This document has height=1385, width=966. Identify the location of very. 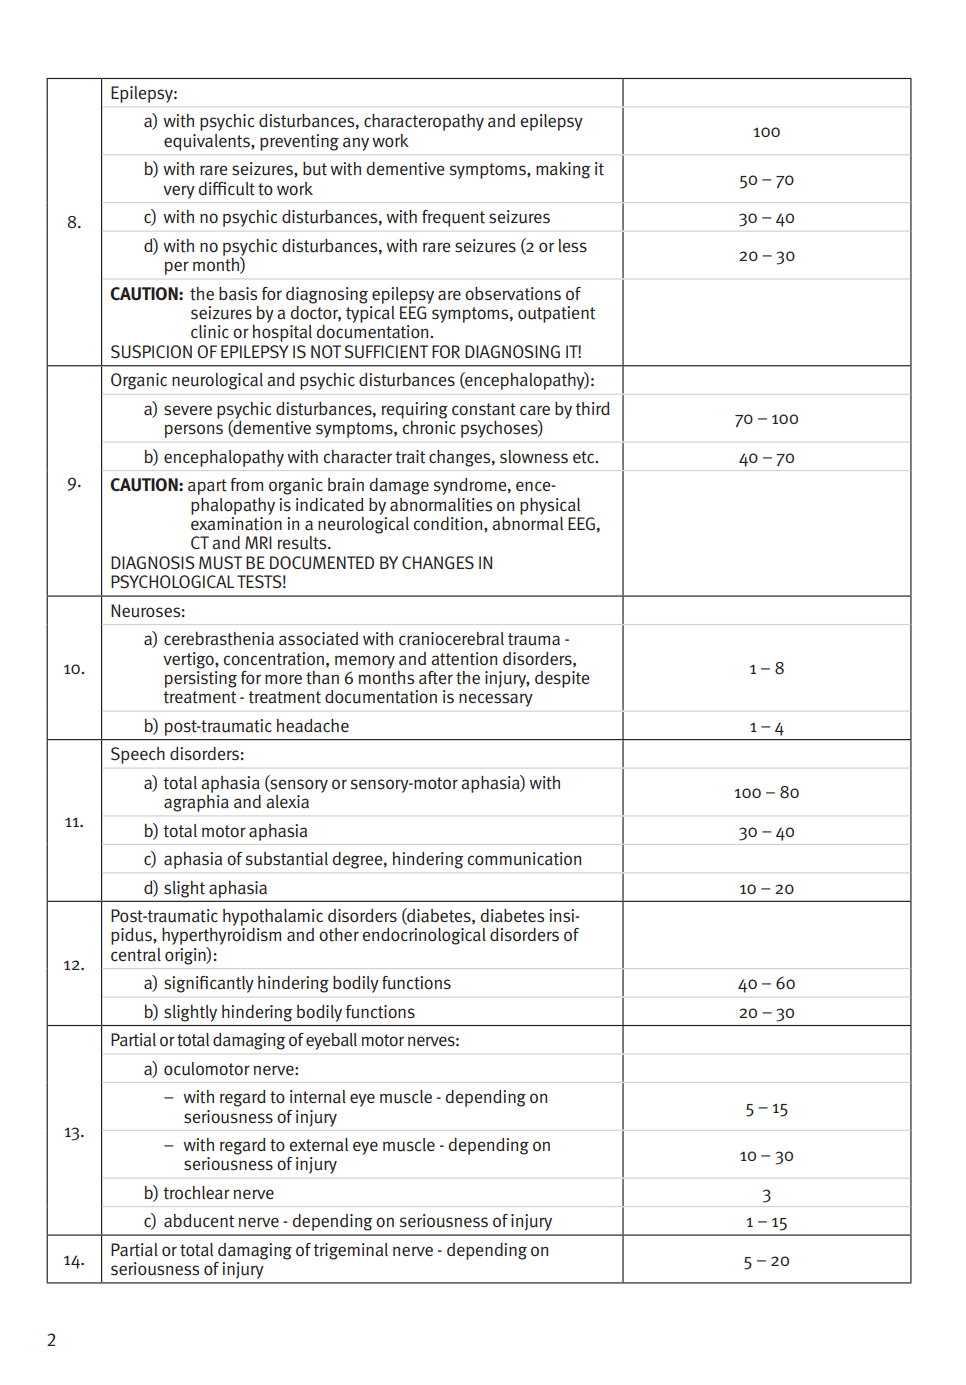
(179, 192).
